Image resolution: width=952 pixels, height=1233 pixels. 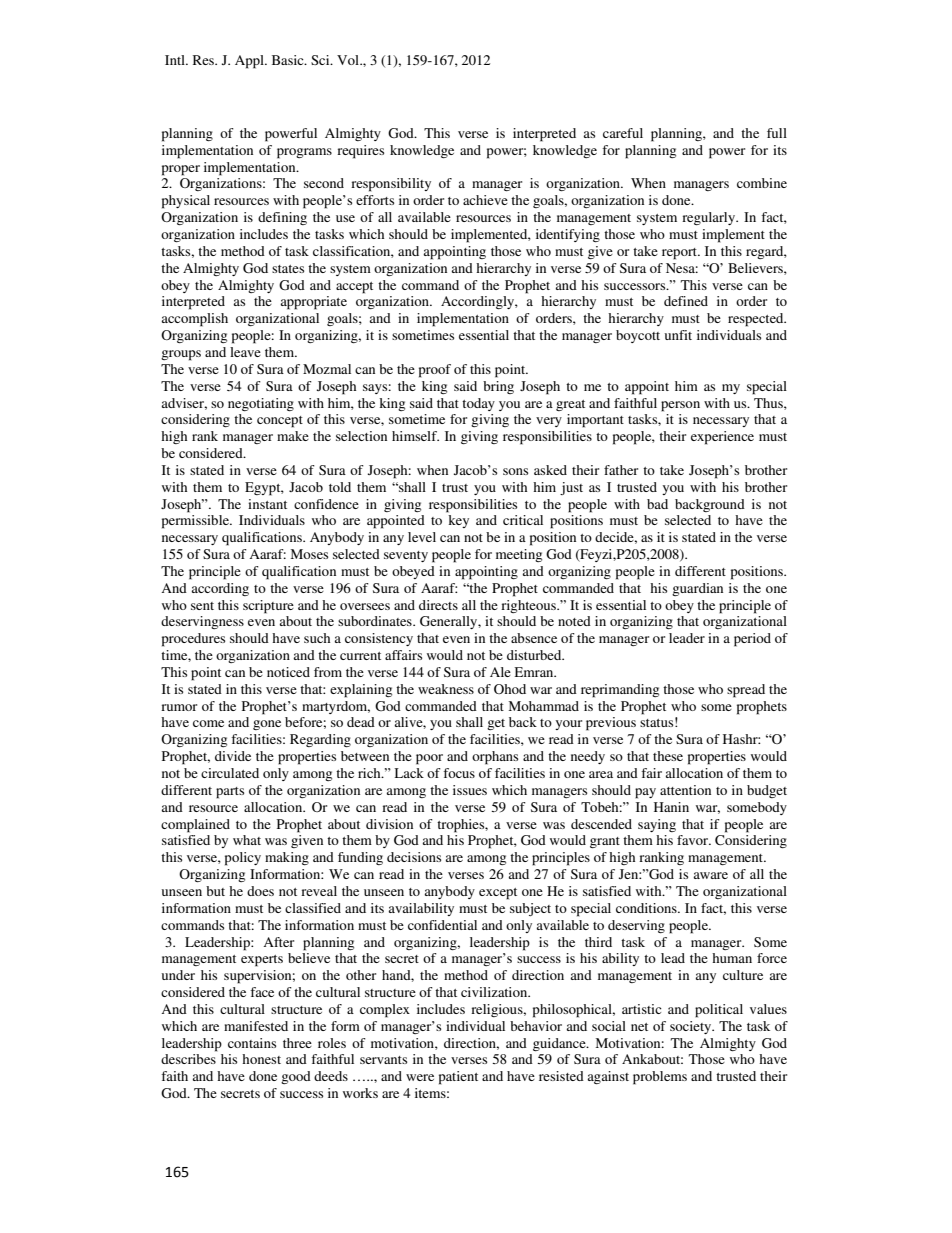 I want to click on honest, so click(x=261, y=1059).
